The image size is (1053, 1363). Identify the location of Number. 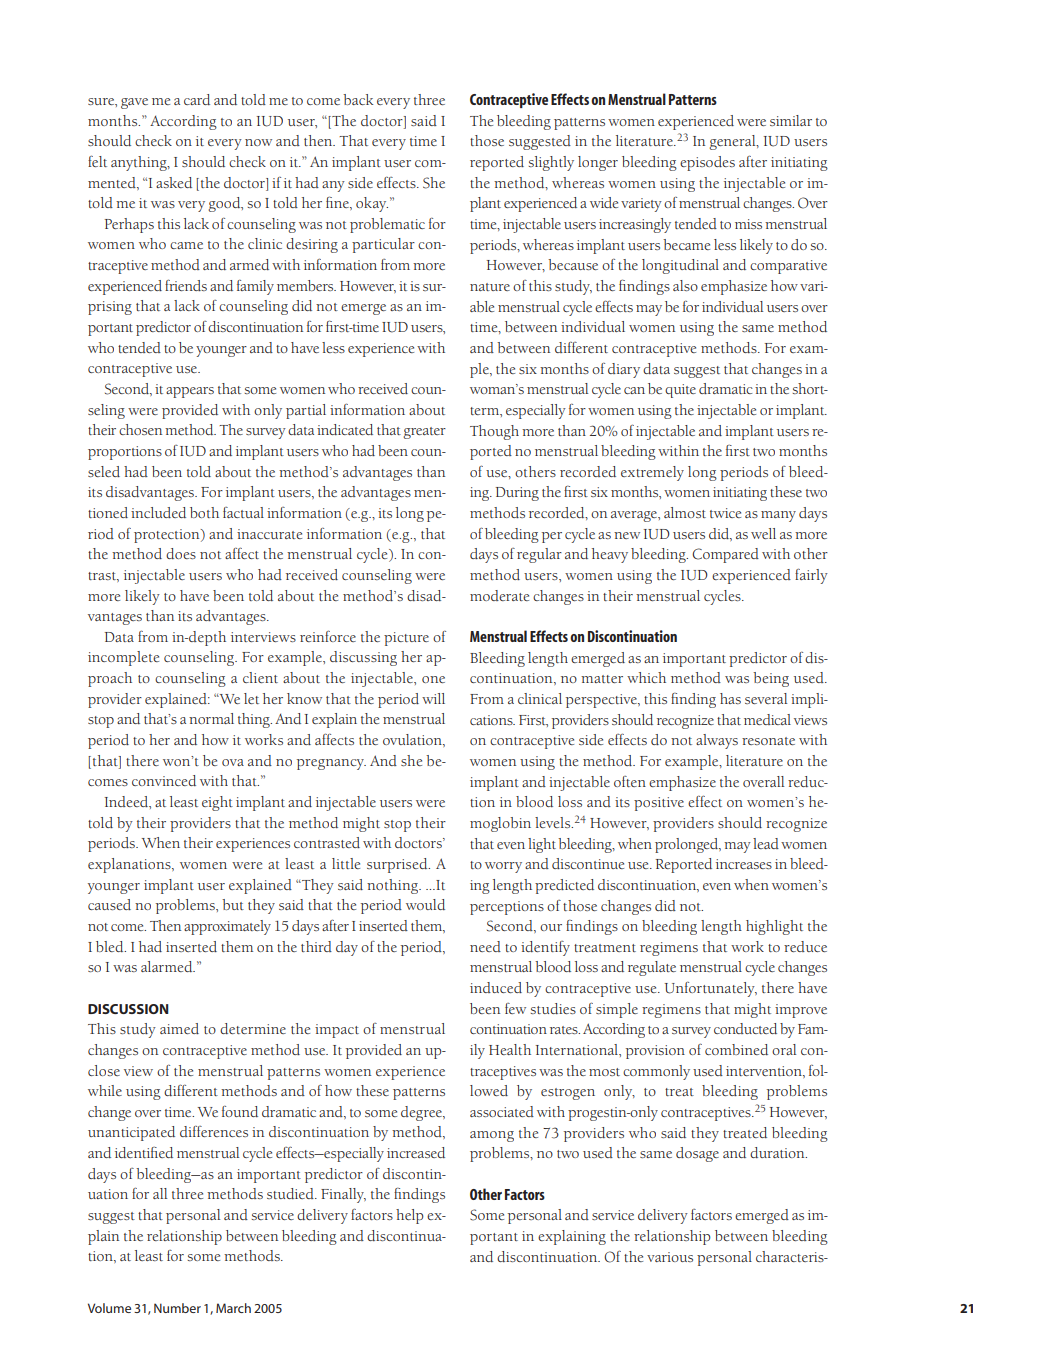
(177, 1308).
